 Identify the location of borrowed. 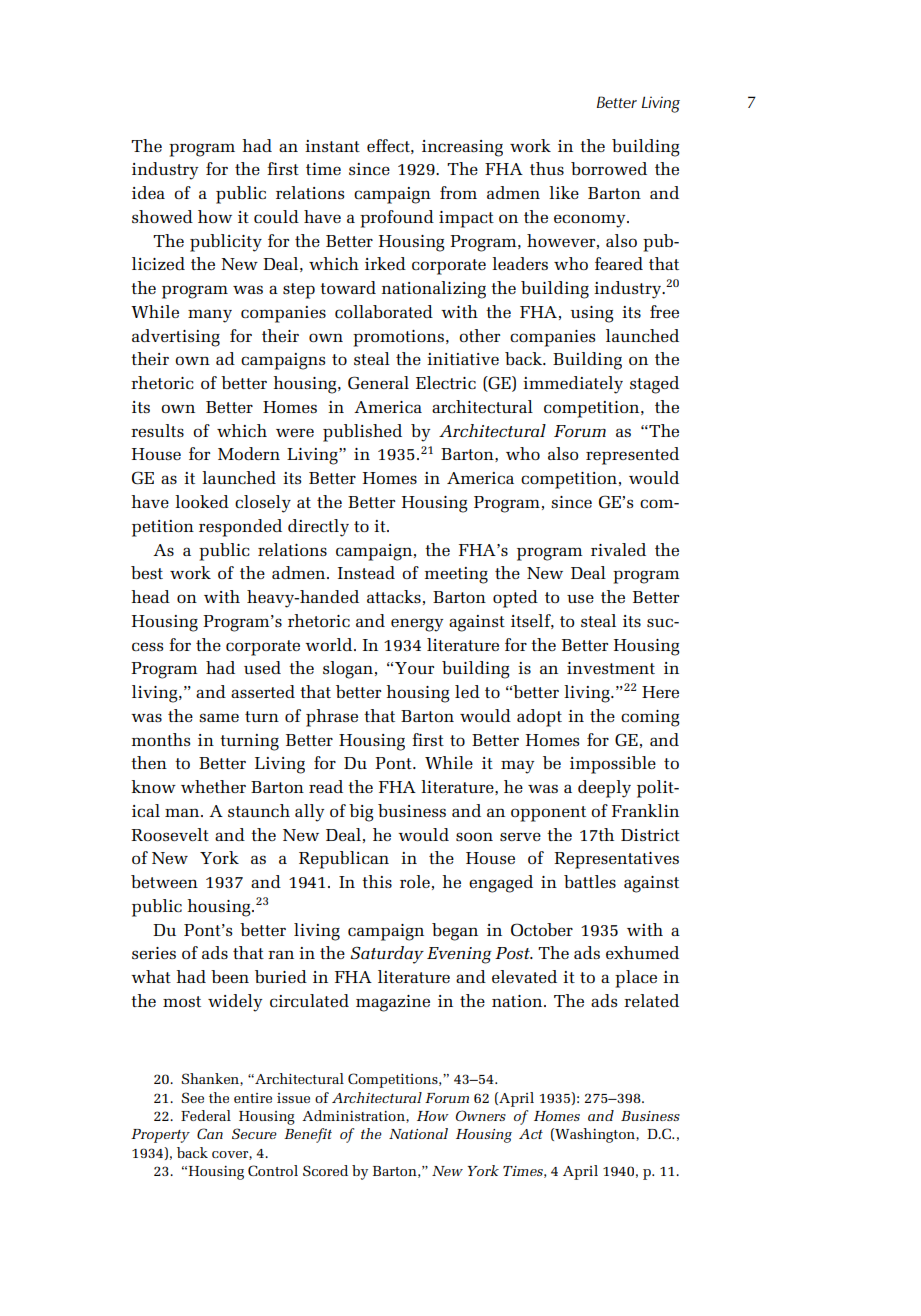
(609, 168).
